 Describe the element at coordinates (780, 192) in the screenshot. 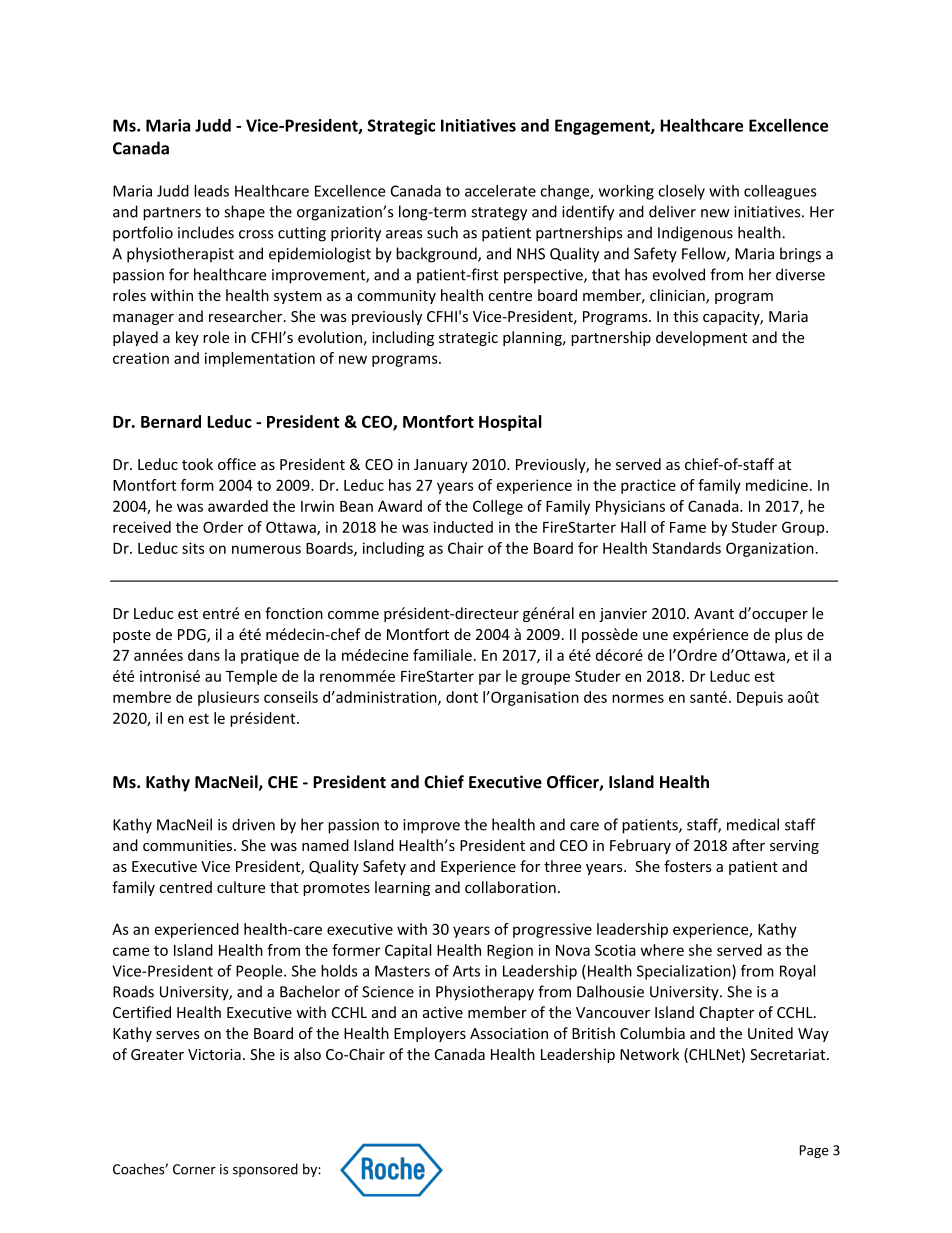

I see `colleagues` at that location.
